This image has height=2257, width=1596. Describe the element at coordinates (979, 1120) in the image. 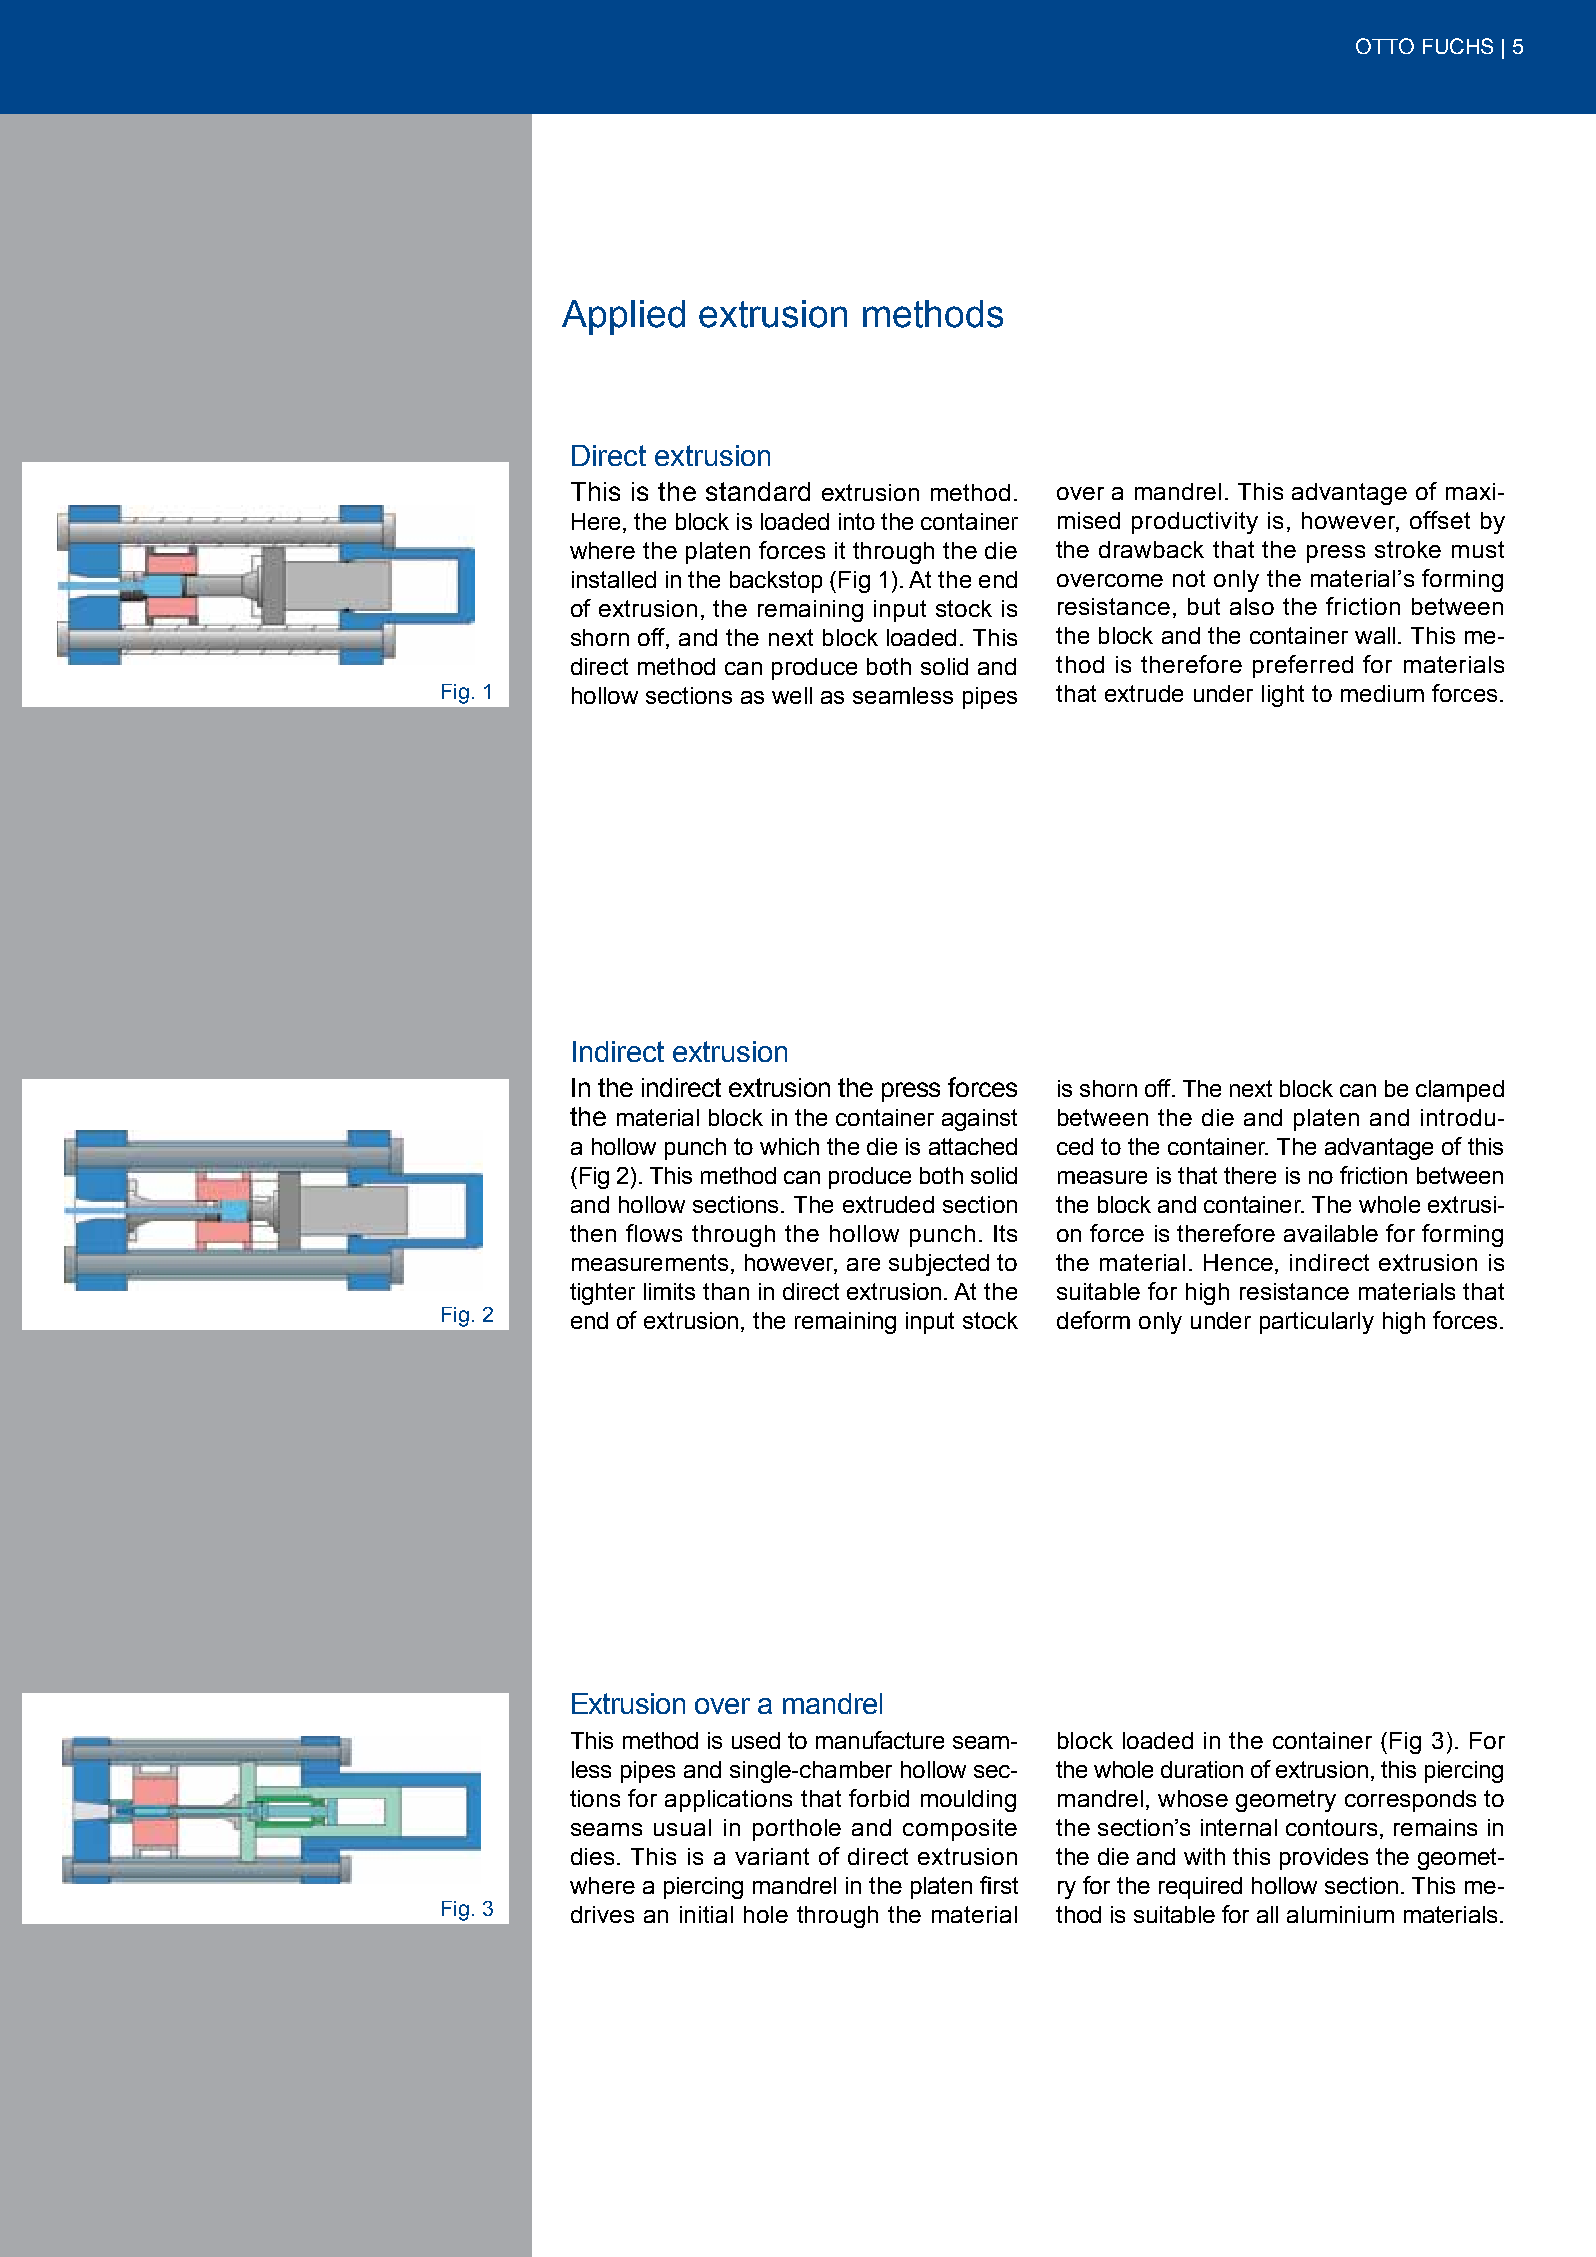

I see `against` at that location.
